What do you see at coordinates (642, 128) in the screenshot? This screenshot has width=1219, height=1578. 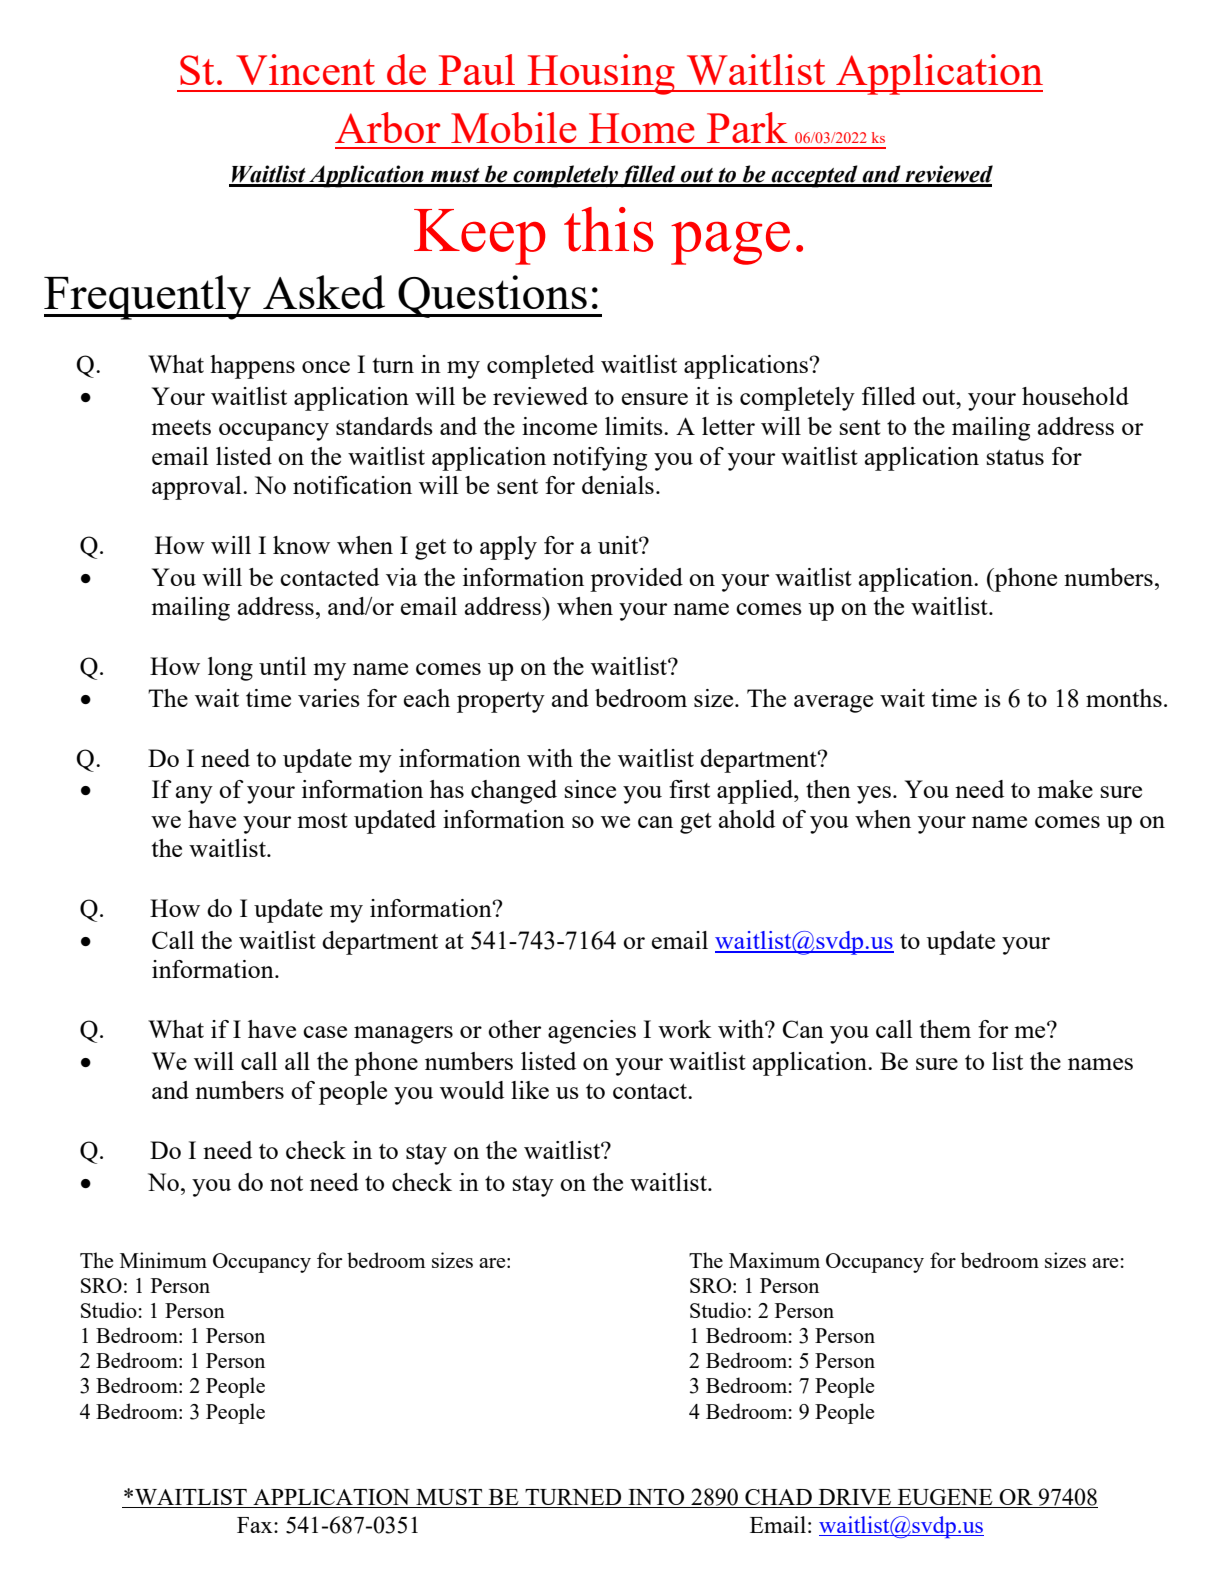 I see `Home` at bounding box center [642, 128].
